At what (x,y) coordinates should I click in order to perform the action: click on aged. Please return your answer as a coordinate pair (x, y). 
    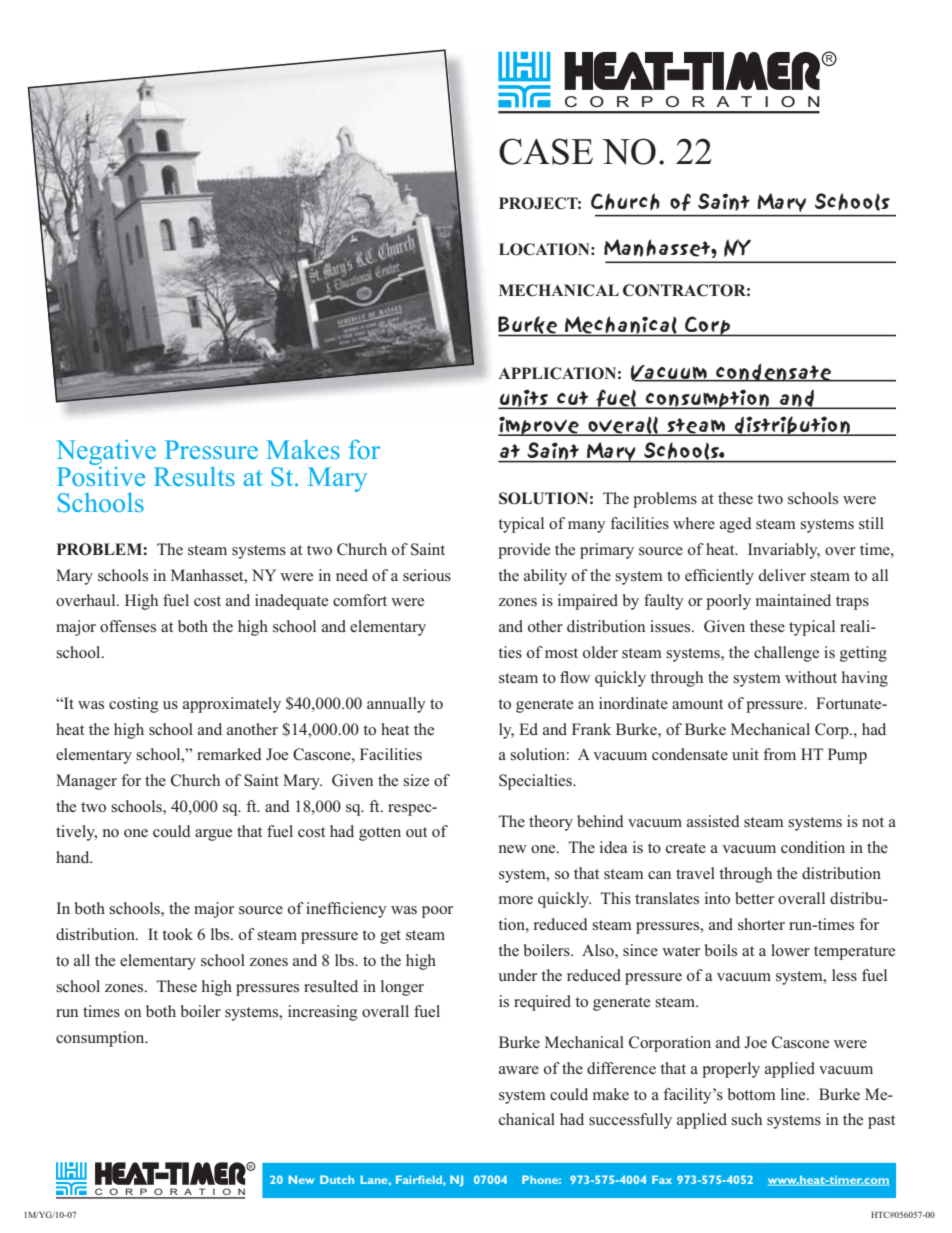
    Looking at the image, I should click on (736, 525).
